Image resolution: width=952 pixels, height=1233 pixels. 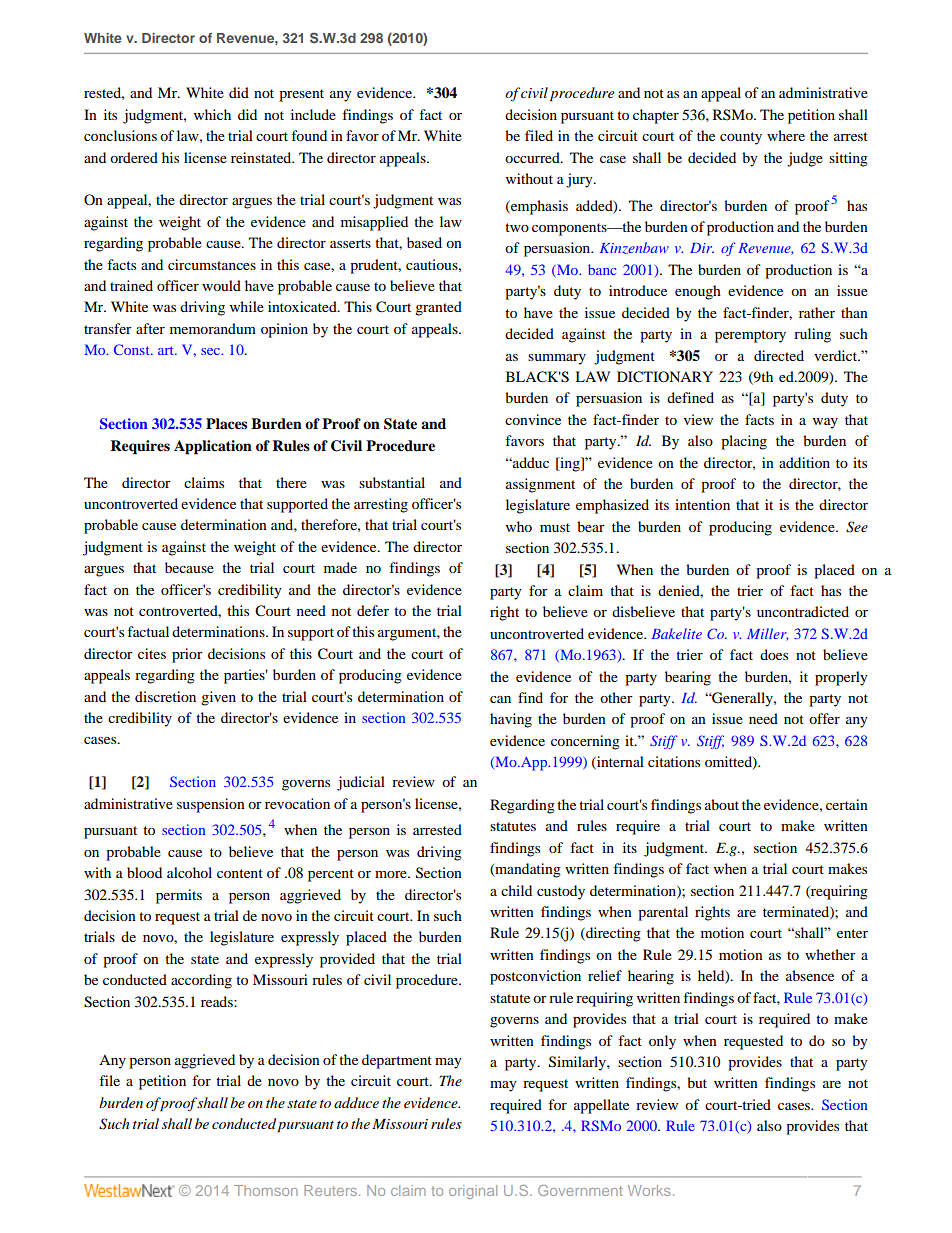 I want to click on intention, so click(x=702, y=504).
